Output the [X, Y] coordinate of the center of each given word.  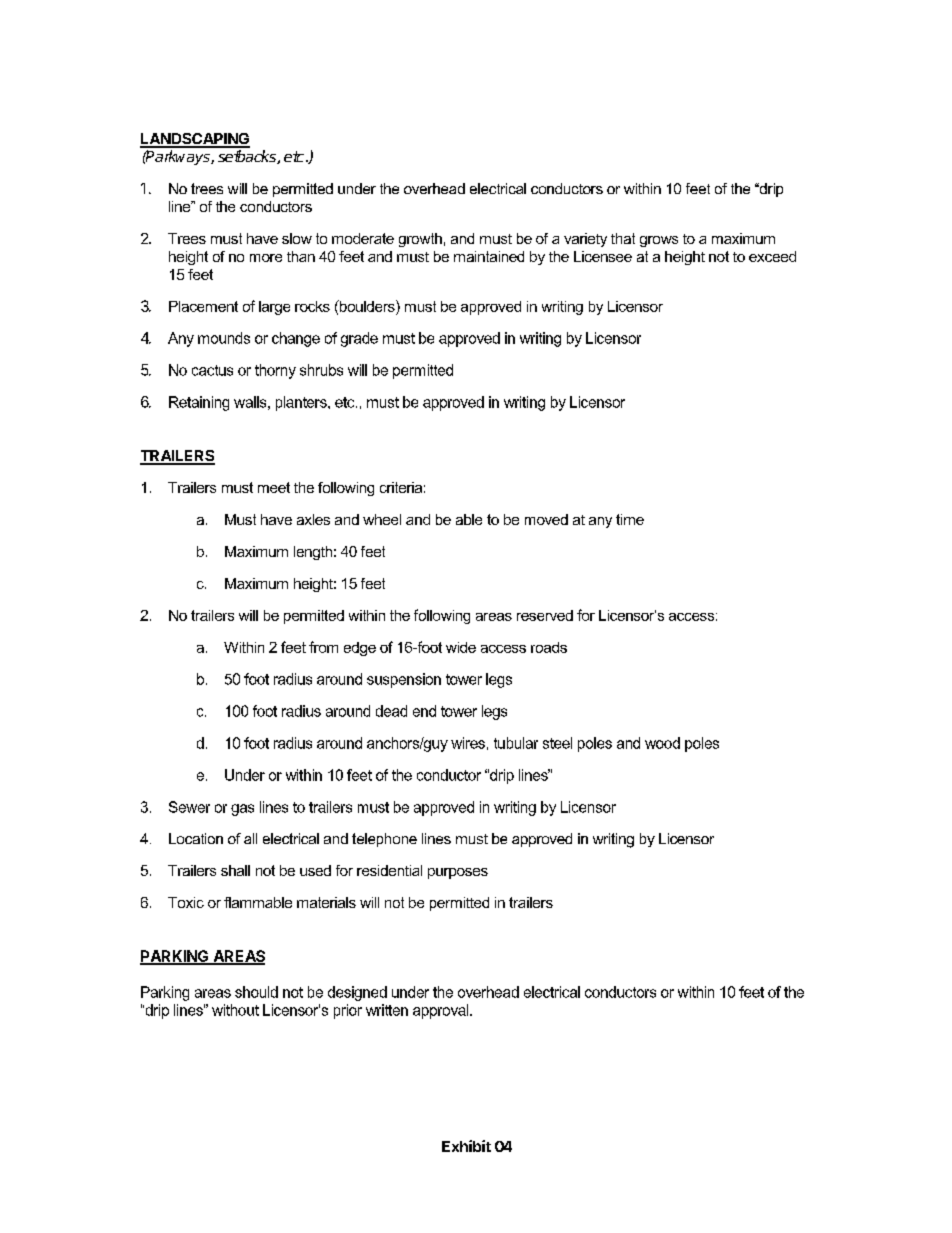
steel [557, 743]
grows [659, 241]
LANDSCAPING [195, 140]
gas [242, 810]
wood [662, 743]
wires [468, 743]
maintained [489, 256]
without [235, 1010]
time [630, 519]
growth [420, 240]
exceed [772, 256]
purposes [458, 873]
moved [546, 519]
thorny [275, 371]
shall [235, 870]
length [313, 553]
